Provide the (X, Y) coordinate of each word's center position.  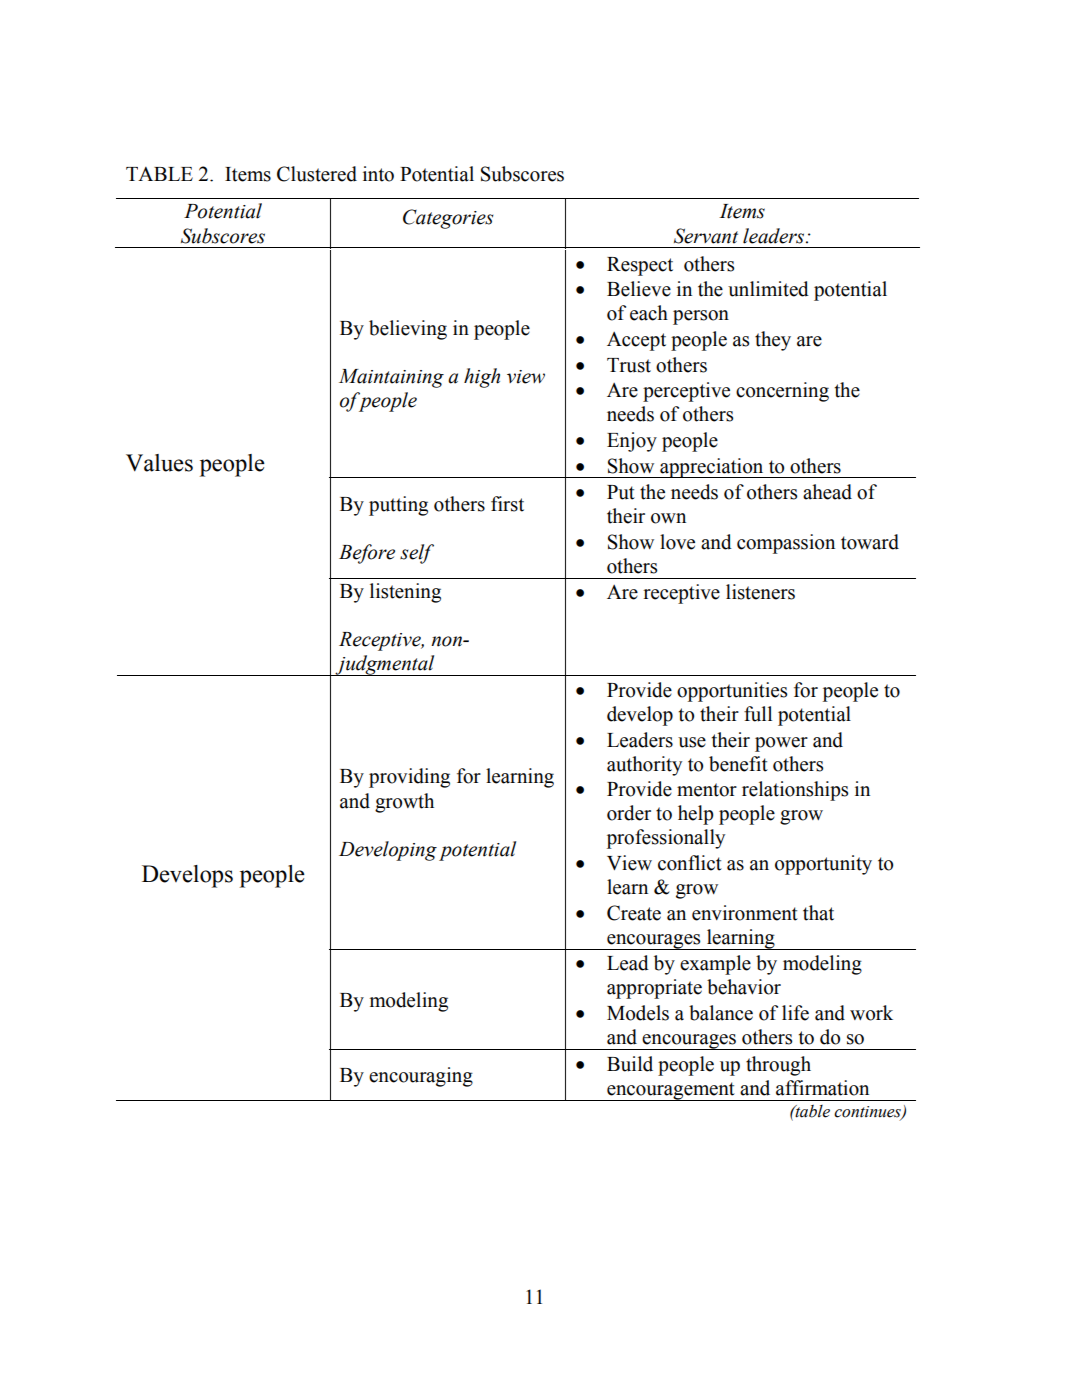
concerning (782, 392)
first (507, 504)
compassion (786, 544)
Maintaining (391, 378)
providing (409, 778)
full (758, 714)
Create (634, 913)
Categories (448, 219)
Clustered (317, 174)
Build (630, 1064)
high (482, 378)
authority (644, 766)
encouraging (421, 1077)
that (818, 913)
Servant (706, 236)
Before (367, 554)
